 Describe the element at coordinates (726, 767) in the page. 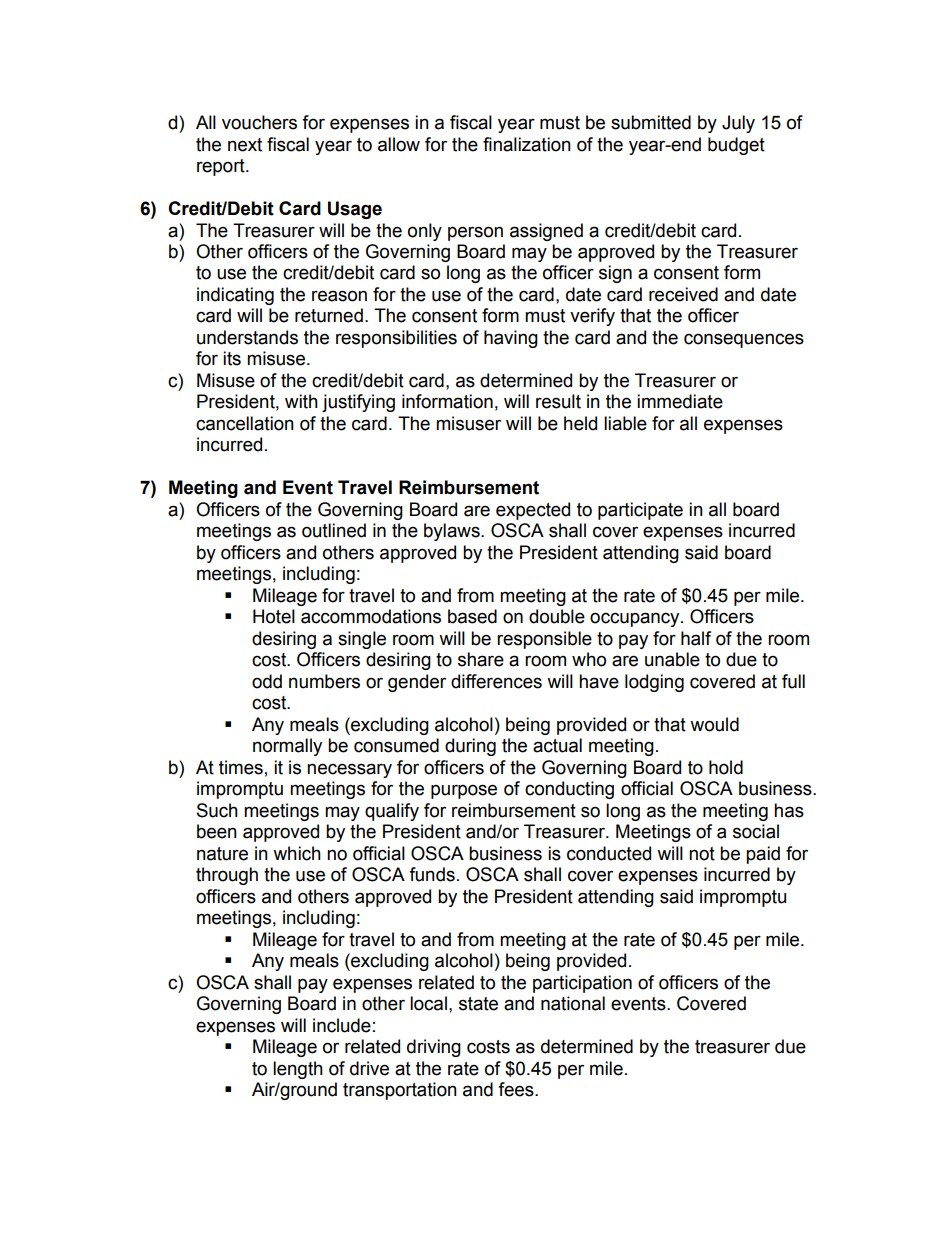

I see `hold` at that location.
